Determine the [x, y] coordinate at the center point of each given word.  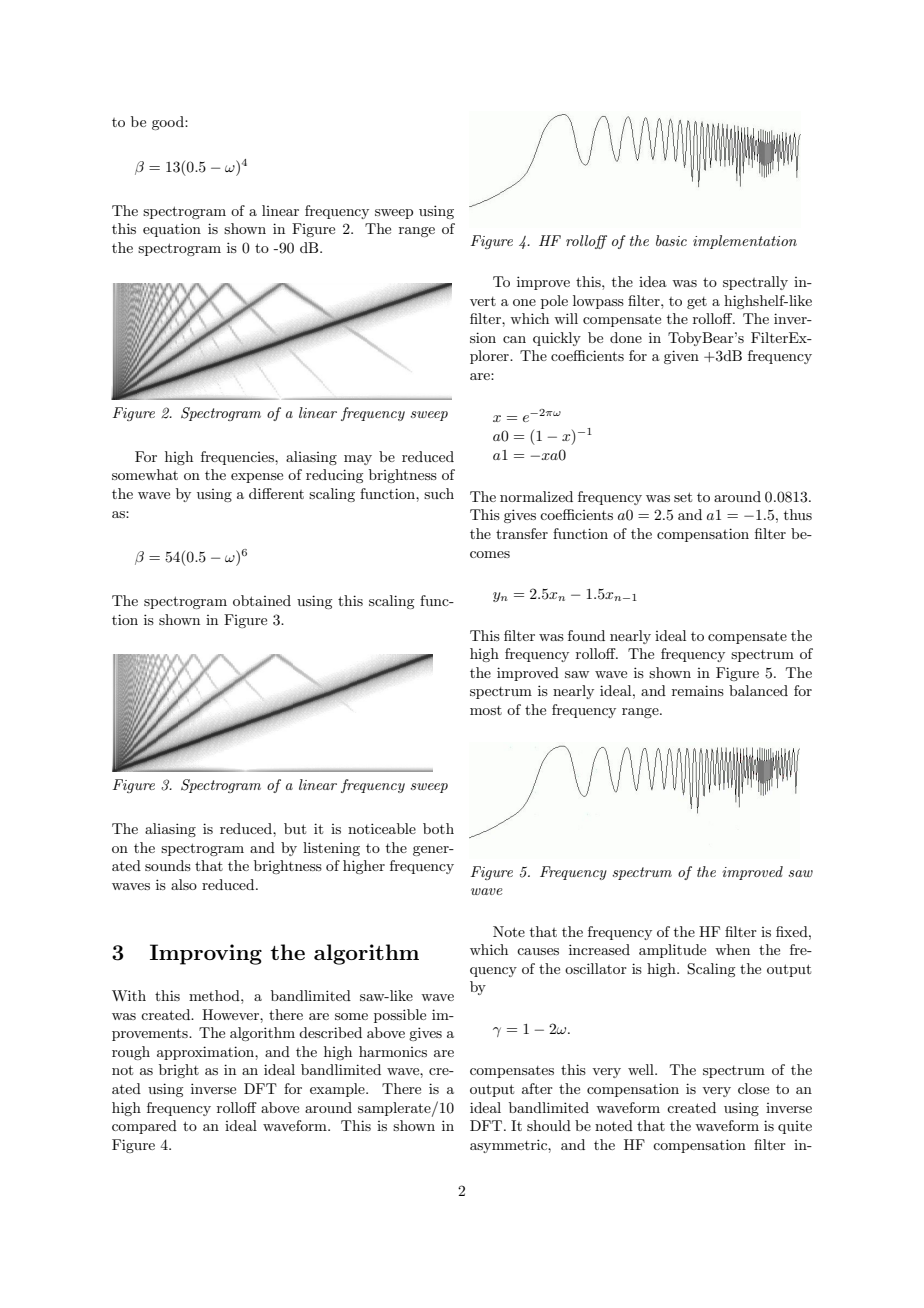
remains [698, 690]
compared [144, 1127]
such [439, 493]
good [169, 123]
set [683, 497]
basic [671, 240]
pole [554, 302]
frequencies [238, 458]
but [295, 828]
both [438, 828]
